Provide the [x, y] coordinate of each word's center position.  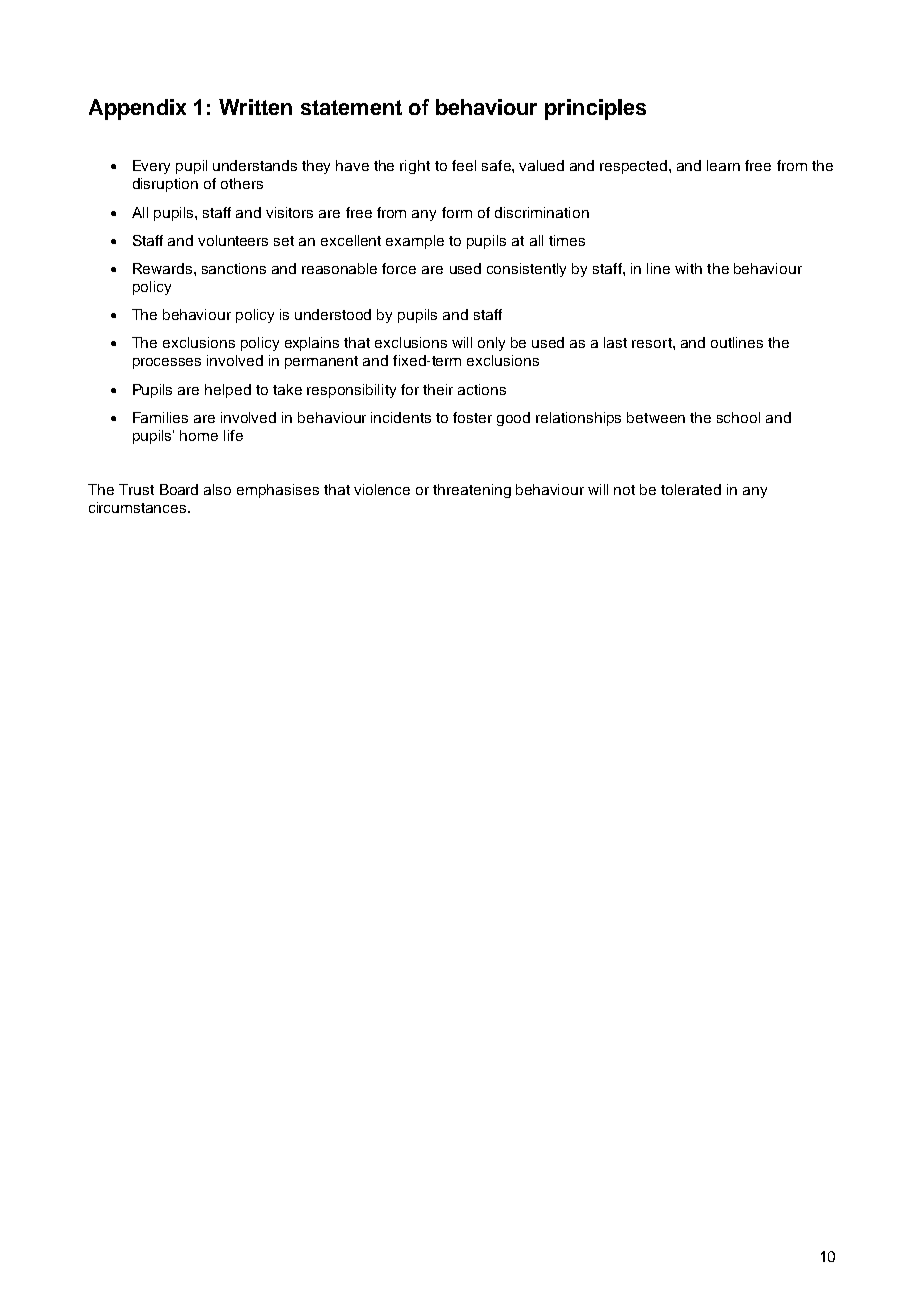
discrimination [542, 212]
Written [255, 107]
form [457, 212]
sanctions [234, 268]
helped [228, 391]
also [217, 489]
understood [333, 314]
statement [351, 107]
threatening [472, 491]
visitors [289, 212]
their [438, 389]
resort [653, 343]
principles [595, 109]
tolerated [691, 489]
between [656, 417]
